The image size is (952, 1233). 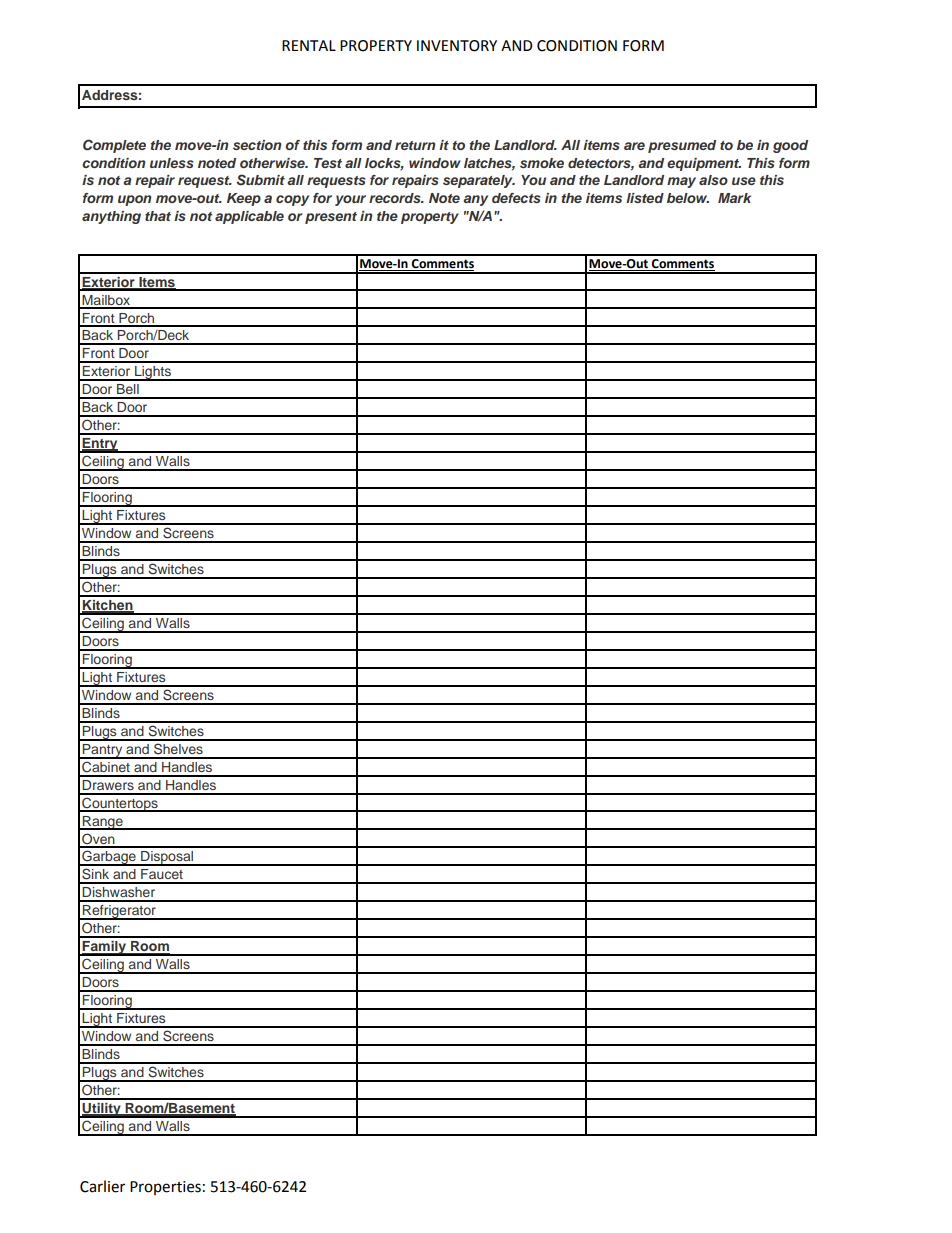 What do you see at coordinates (158, 216) in the page?
I see `that` at bounding box center [158, 216].
